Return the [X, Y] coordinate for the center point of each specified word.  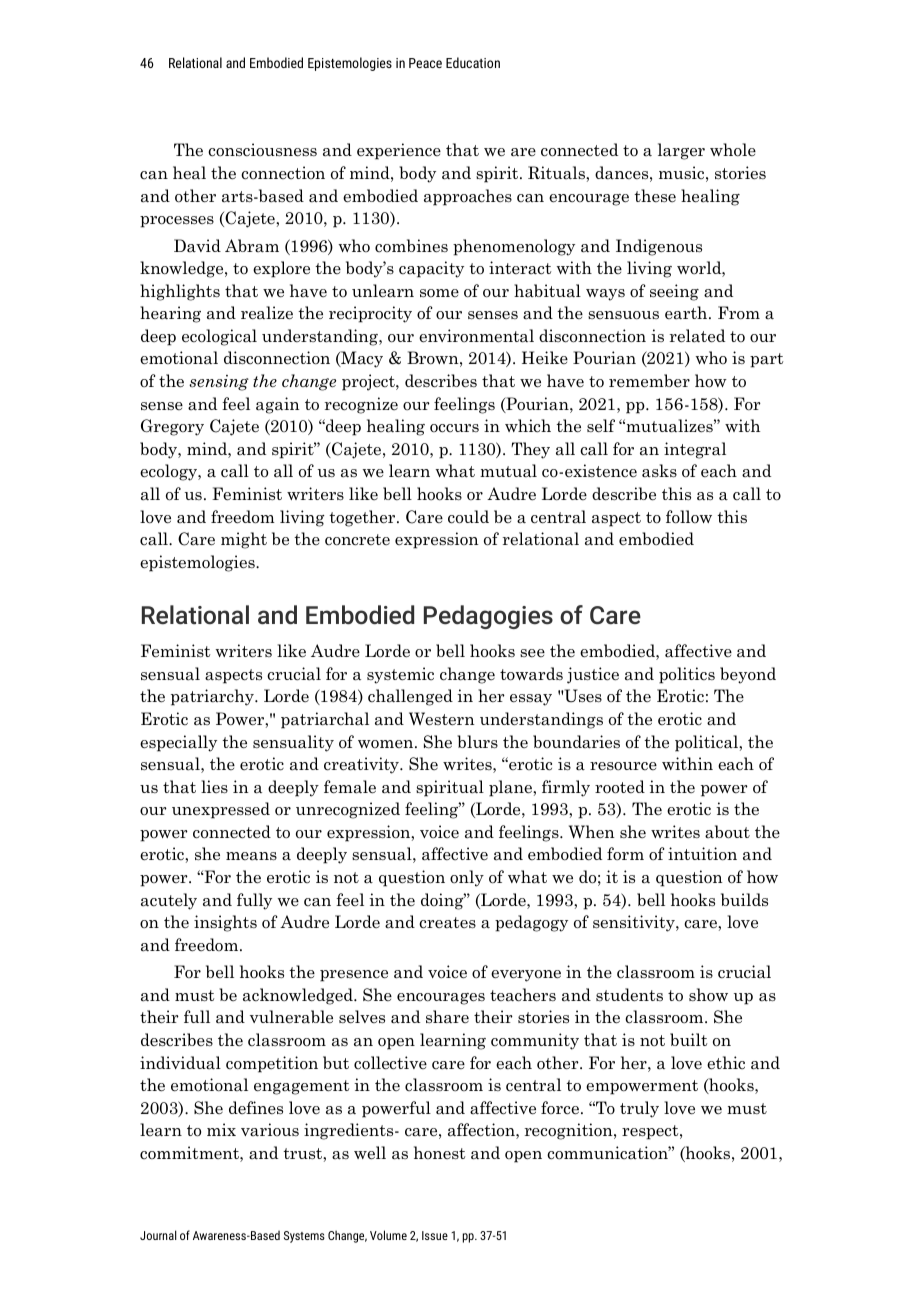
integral [695, 450]
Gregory [172, 427]
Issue [435, 1235]
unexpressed [221, 810]
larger [681, 151]
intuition [702, 854]
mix [221, 1129]
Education [473, 62]
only [467, 878]
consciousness [262, 150]
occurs [454, 428]
